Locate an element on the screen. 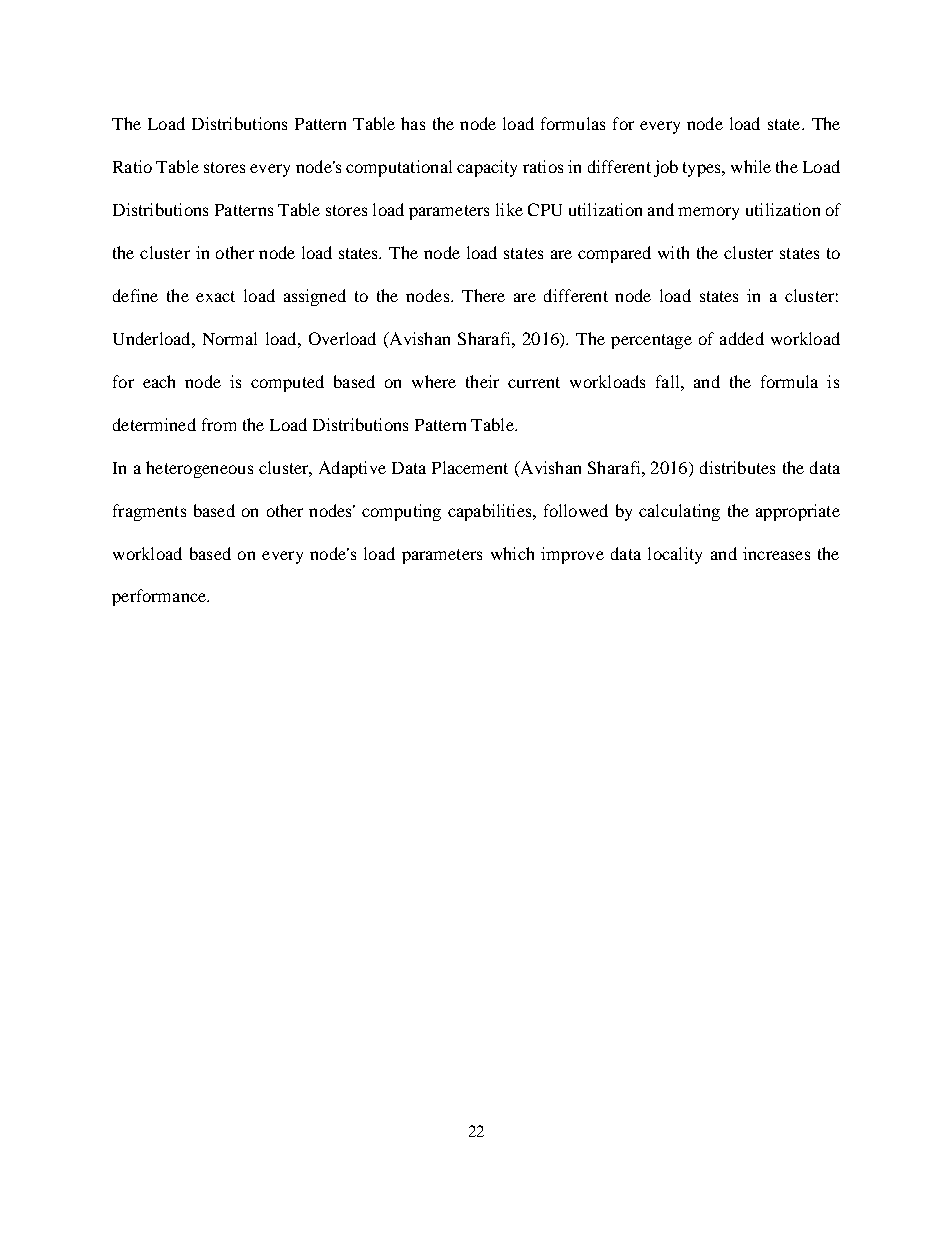 This screenshot has width=952, height=1233. distributes is located at coordinates (737, 467).
